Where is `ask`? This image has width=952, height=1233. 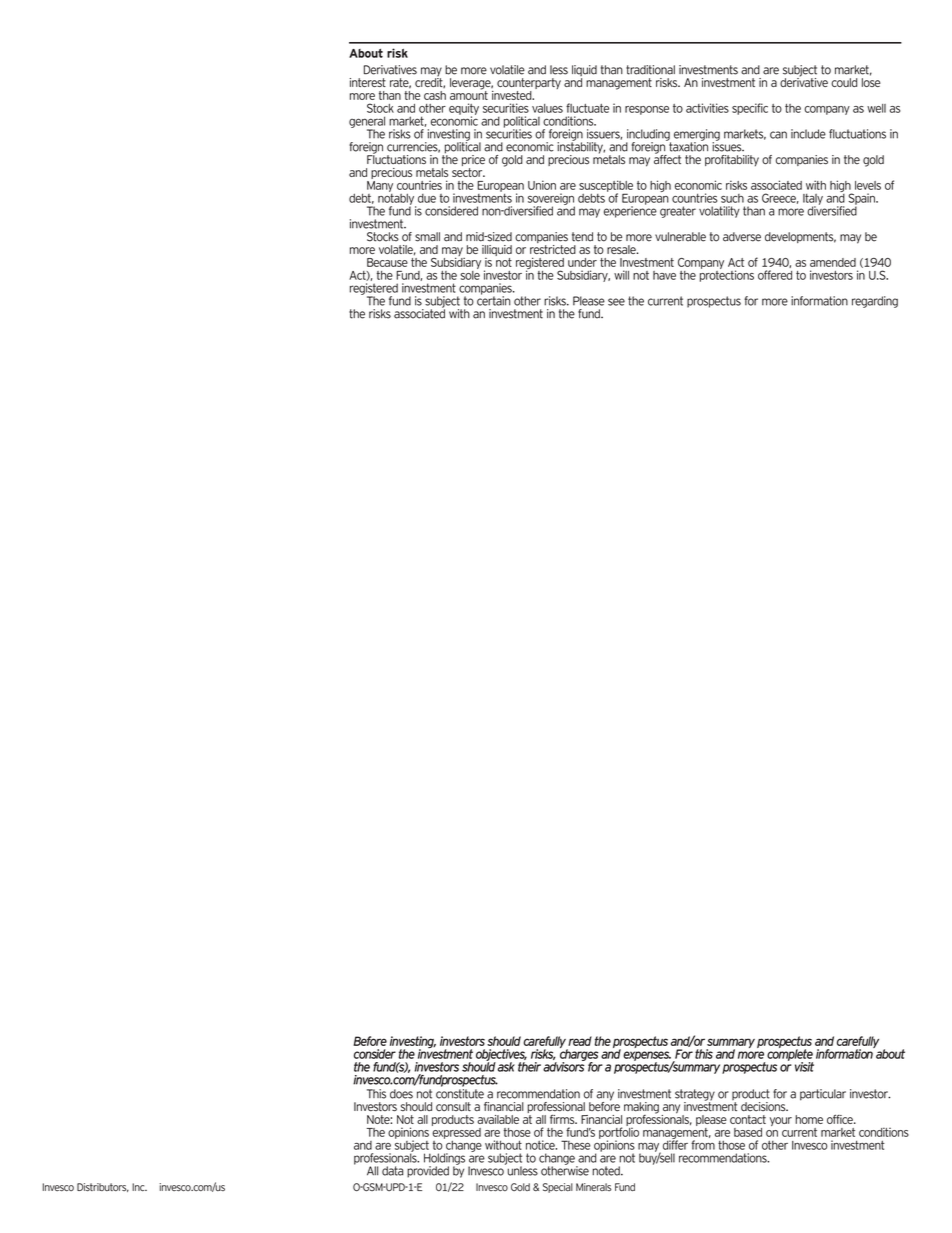 ask is located at coordinates (506, 1067).
